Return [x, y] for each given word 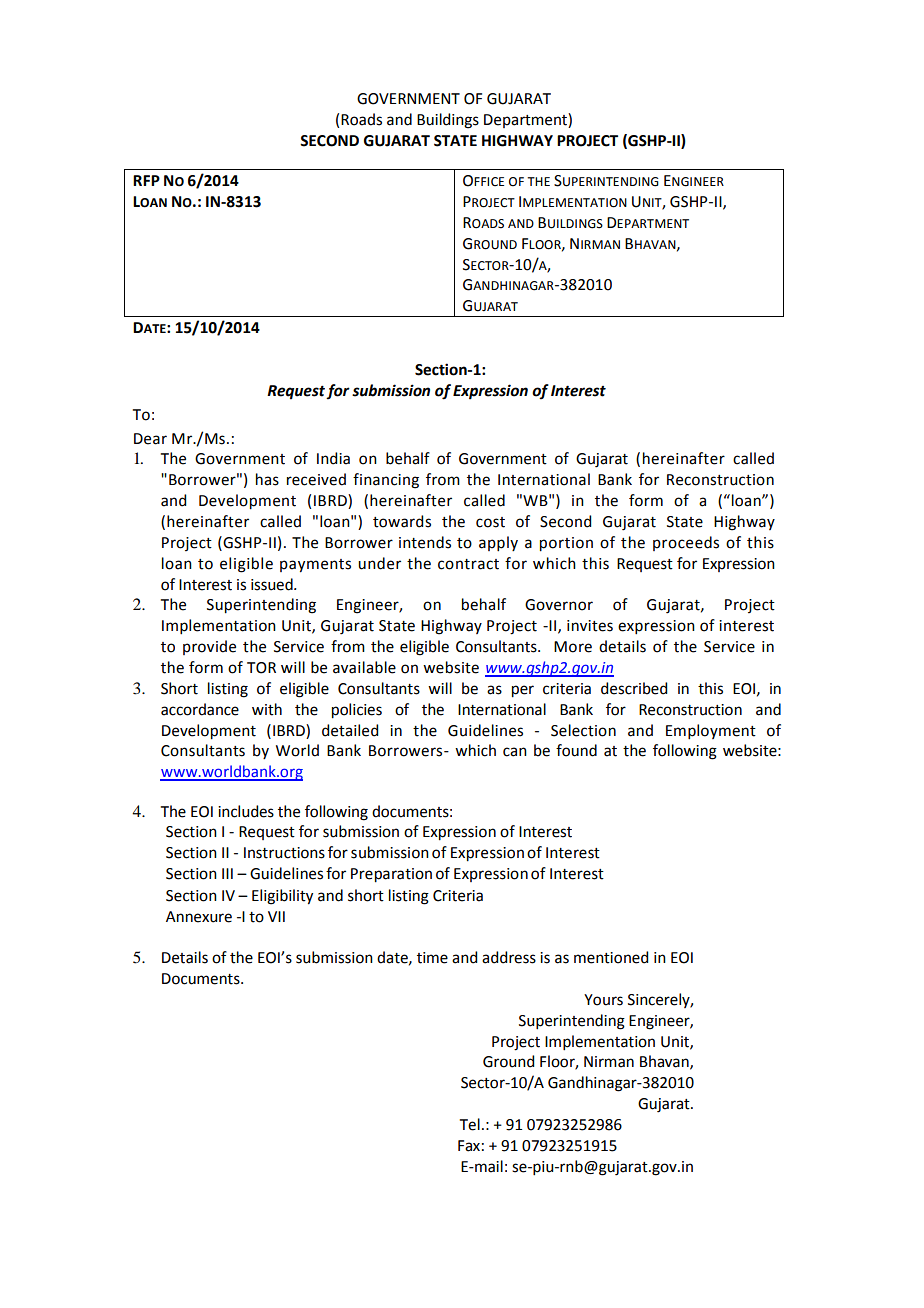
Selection [583, 730]
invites [590, 626]
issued [273, 584]
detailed [350, 730]
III [227, 873]
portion [566, 544]
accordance [200, 709]
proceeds [686, 543]
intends [425, 542]
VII [276, 916]
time [432, 958]
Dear [150, 439]
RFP [146, 180]
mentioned [611, 957]
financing [386, 481]
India [333, 458]
